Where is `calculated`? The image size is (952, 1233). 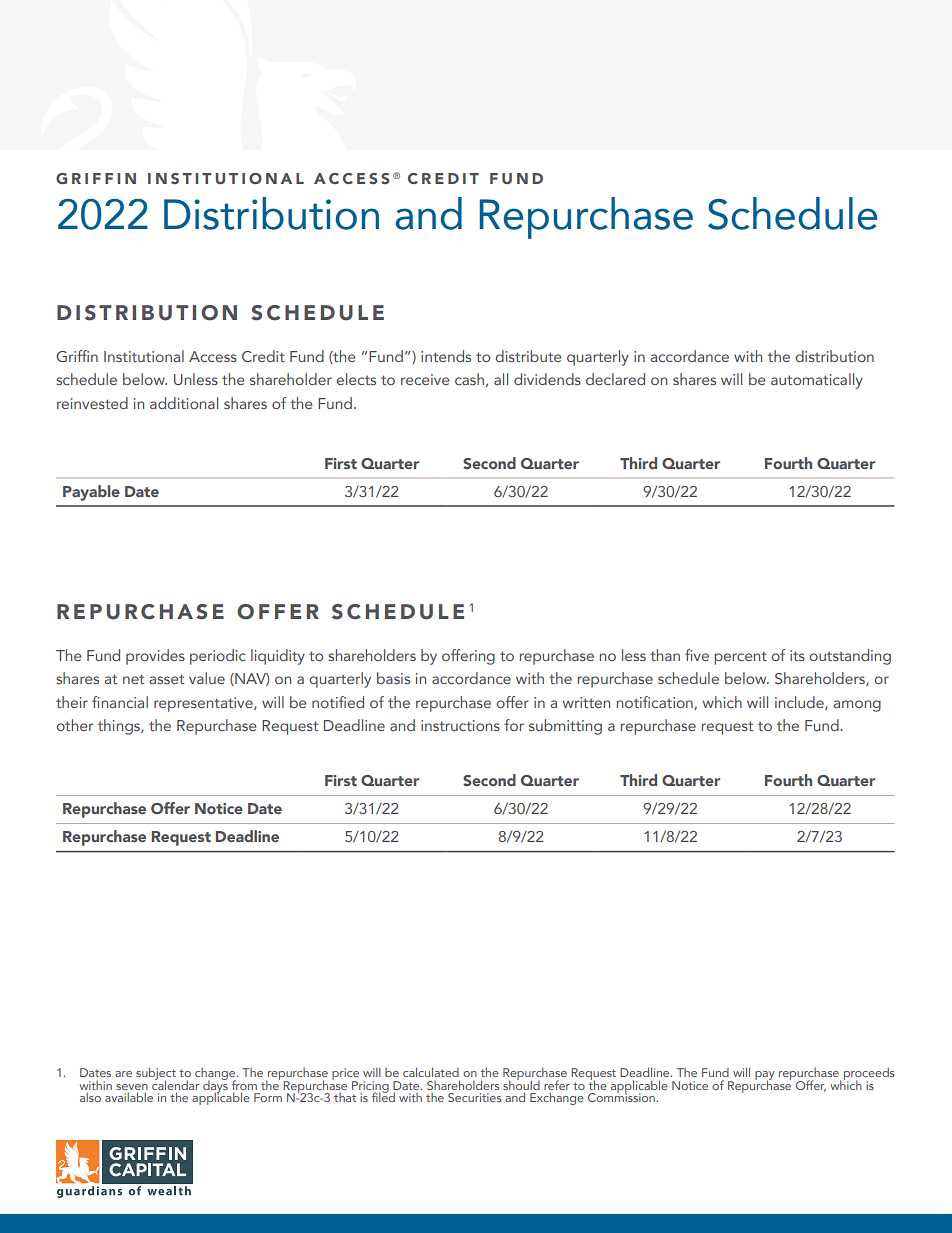
calculated is located at coordinates (431, 1072).
